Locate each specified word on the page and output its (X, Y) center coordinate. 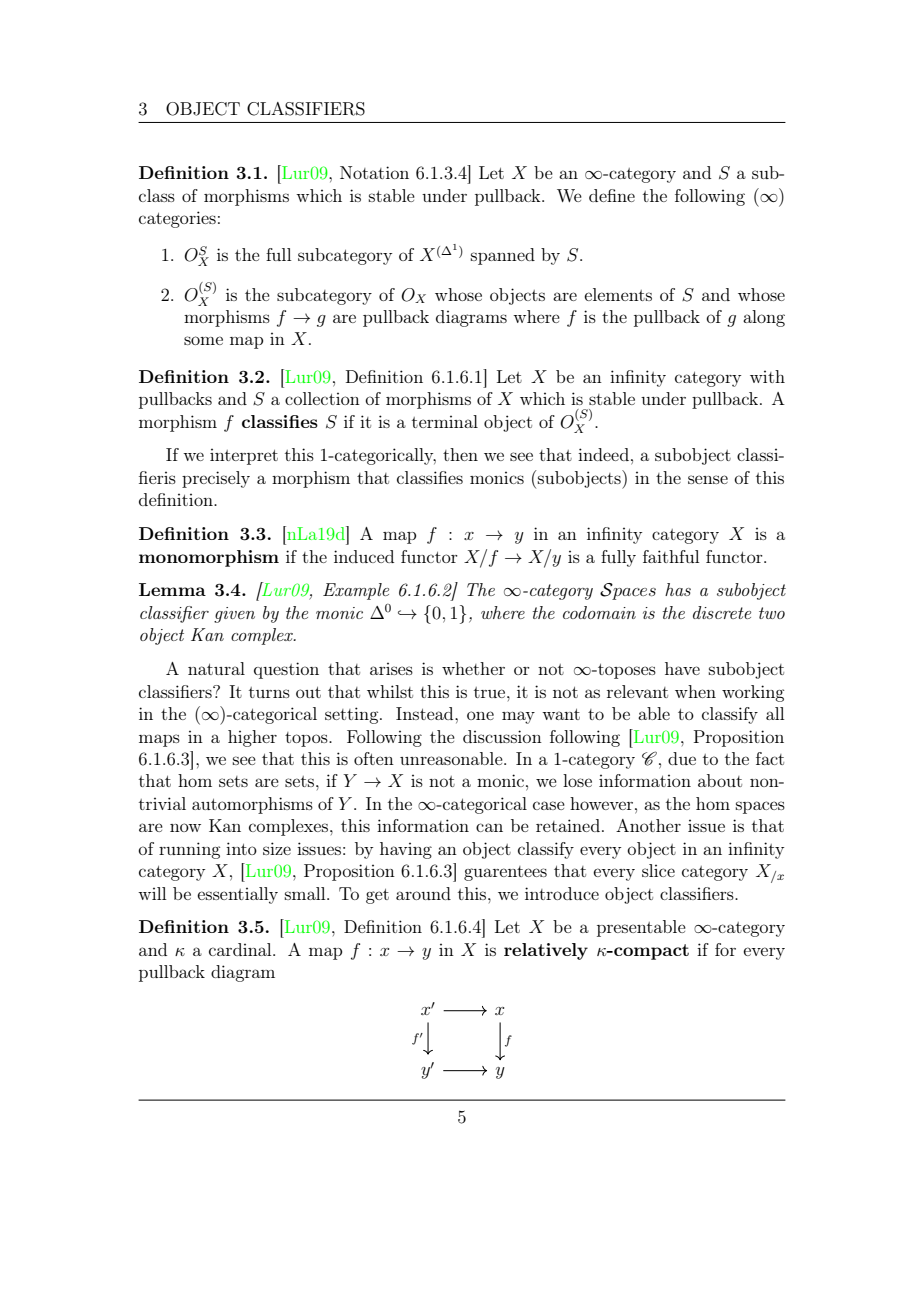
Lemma (172, 589)
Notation (374, 172)
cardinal (241, 949)
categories (177, 219)
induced (364, 556)
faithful (671, 556)
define (612, 195)
